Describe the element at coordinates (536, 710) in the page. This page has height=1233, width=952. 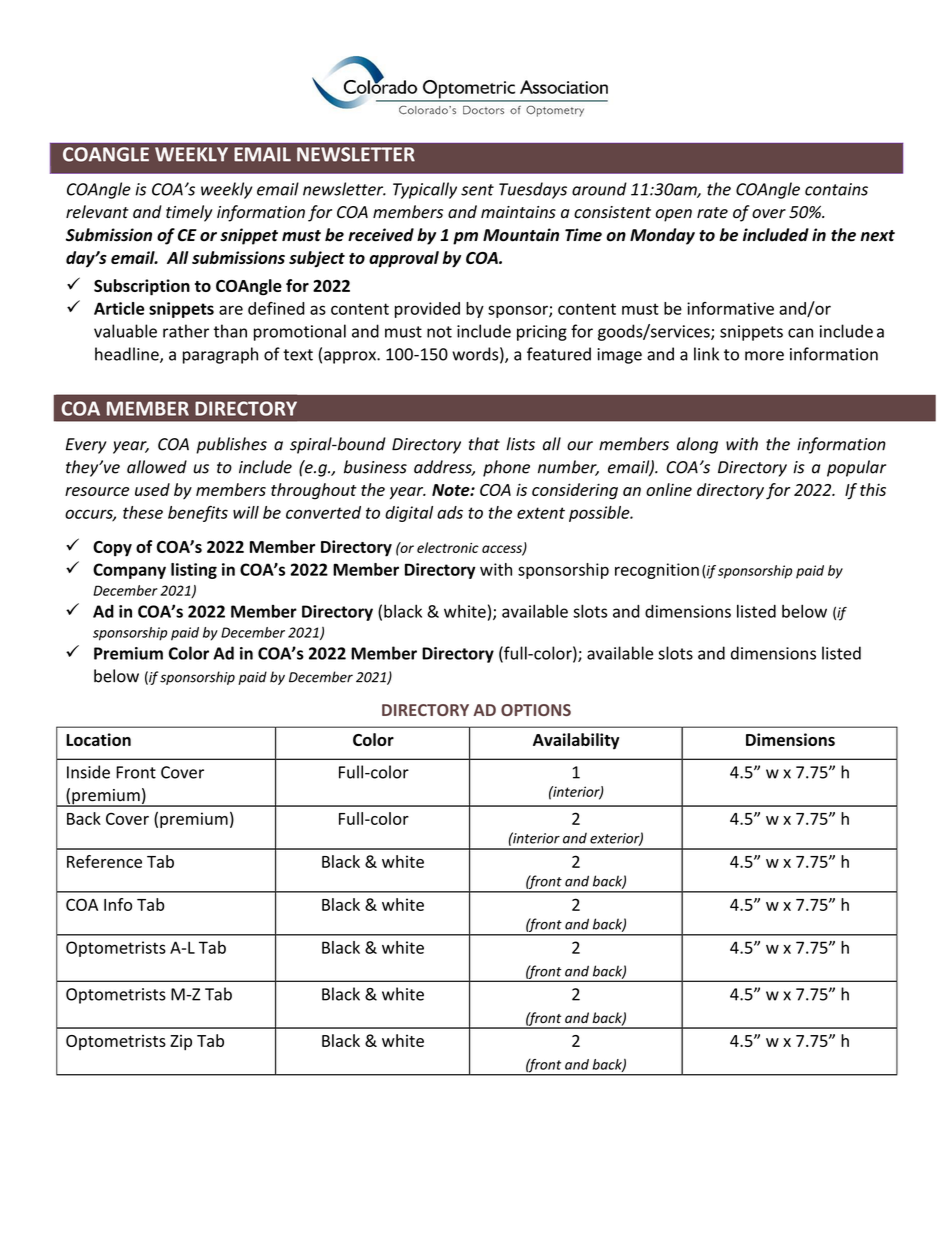
I see `OPTIONS` at that location.
